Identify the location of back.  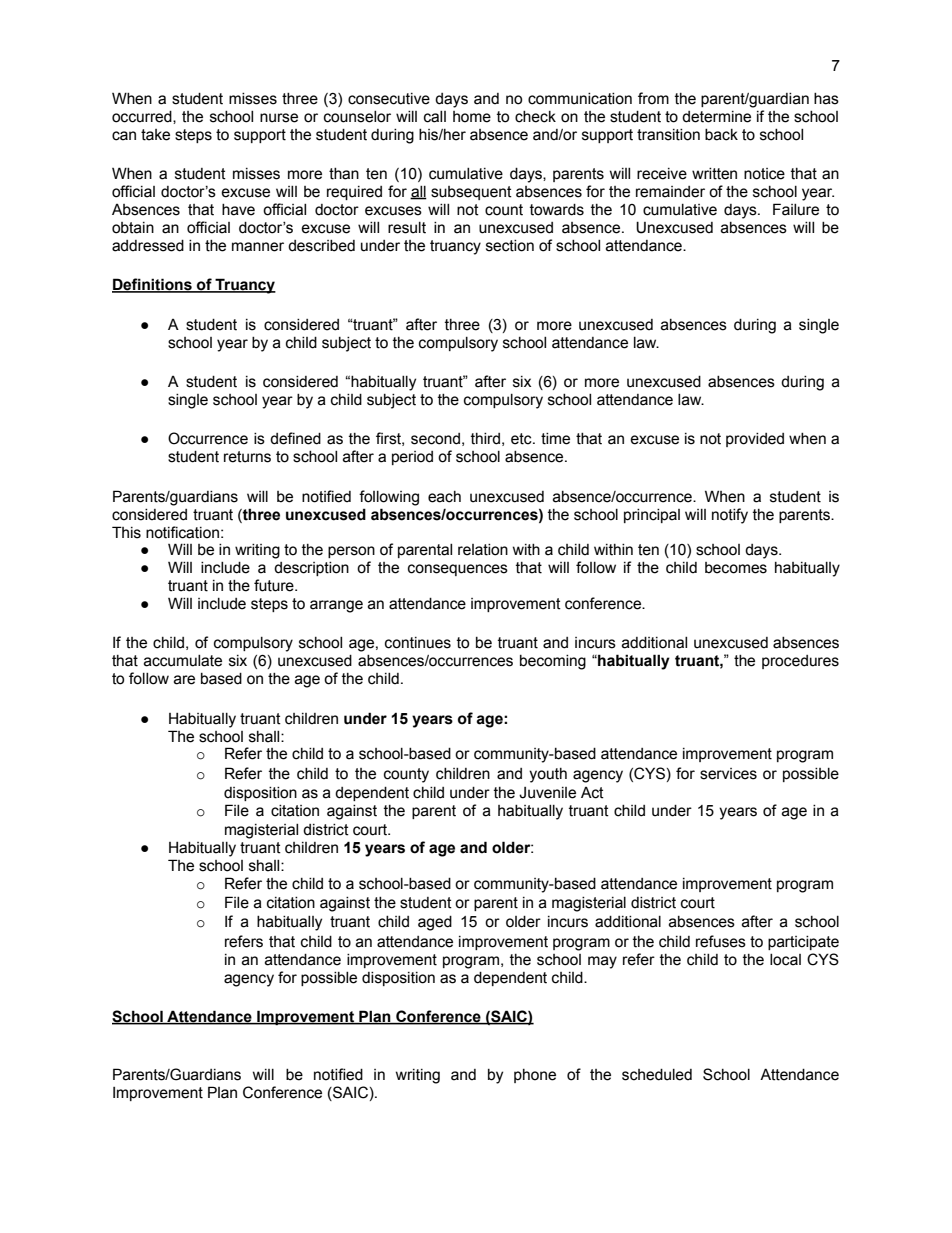
(721, 135).
